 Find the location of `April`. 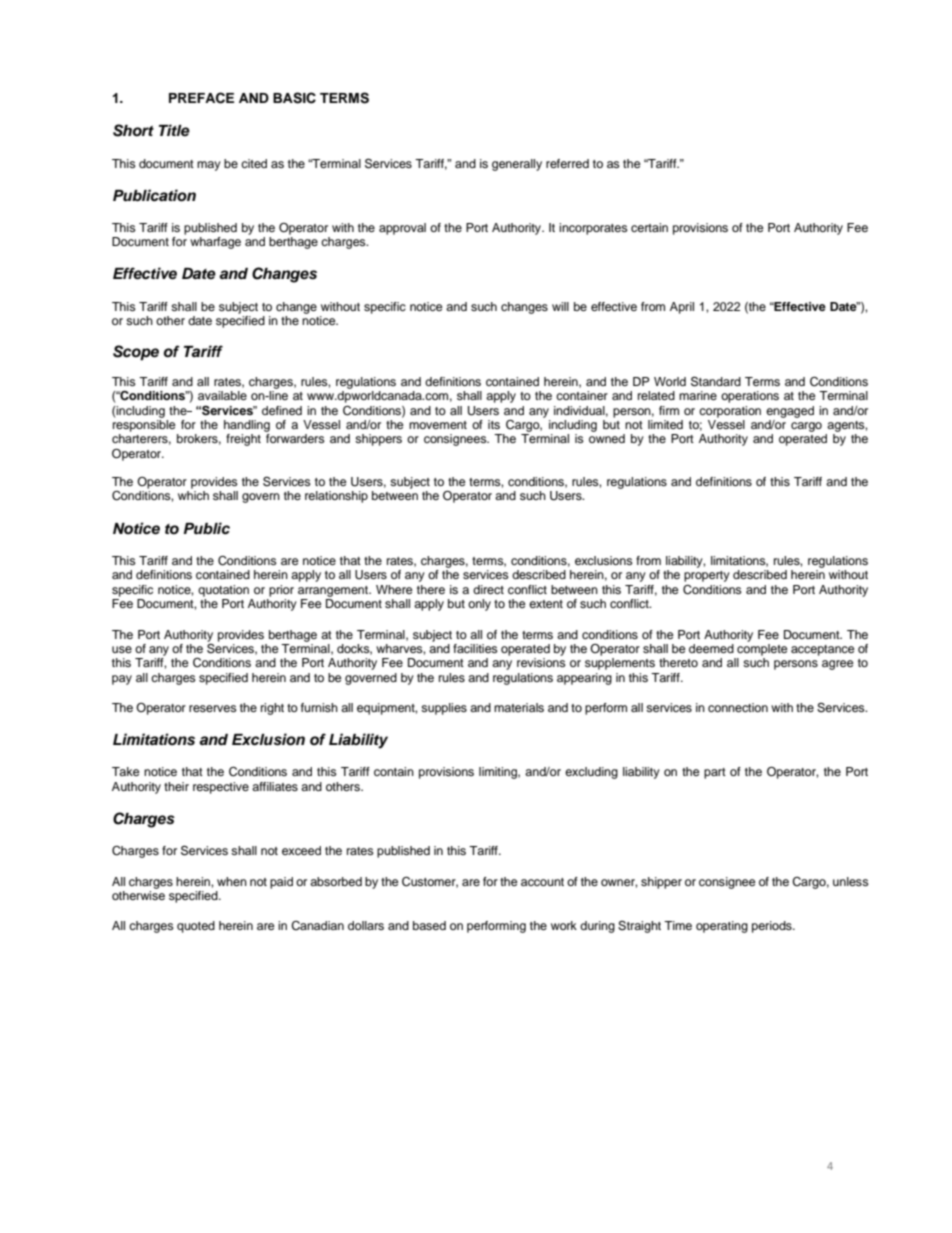

April is located at coordinates (682, 308).
